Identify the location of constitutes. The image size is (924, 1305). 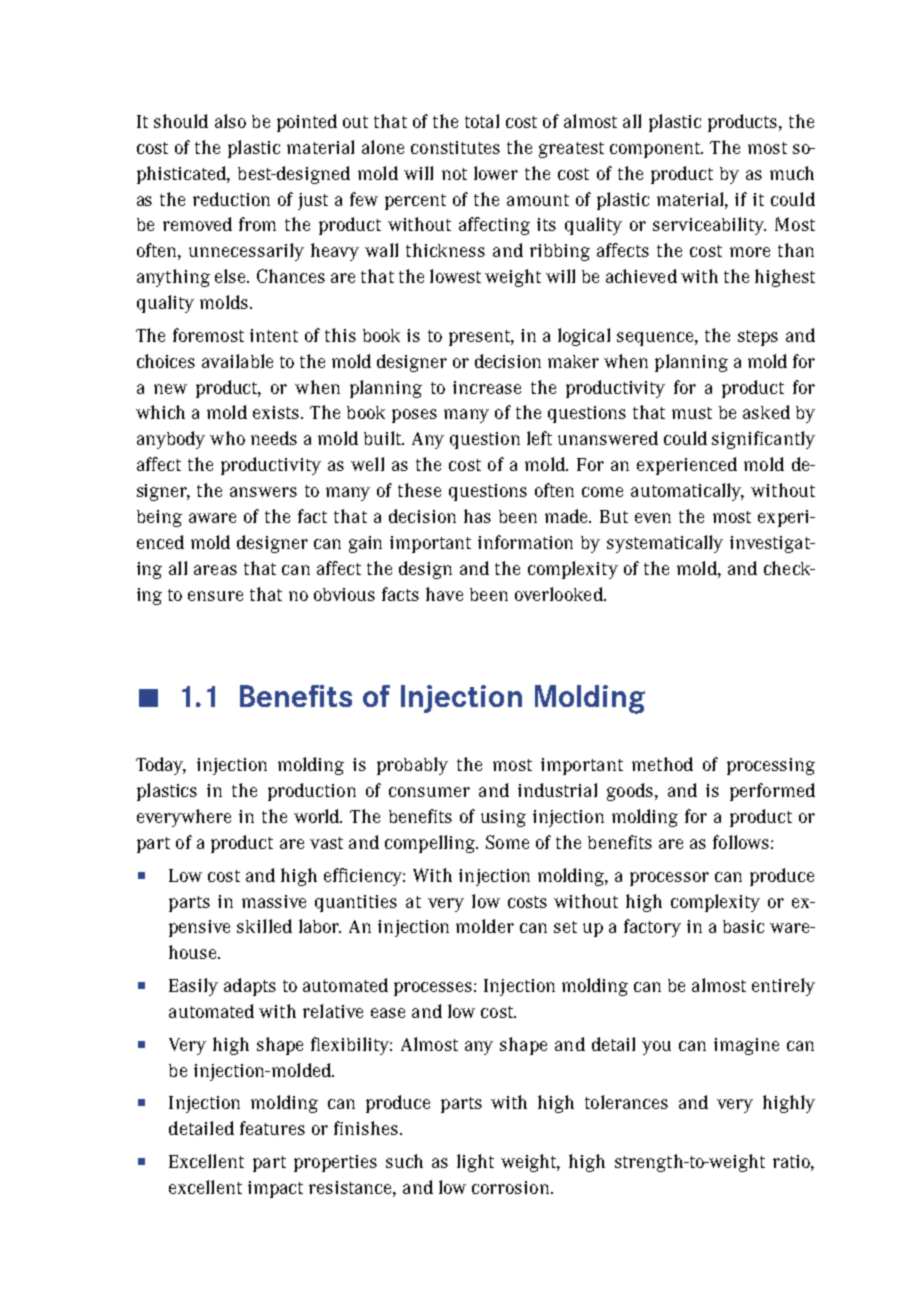
(455, 147).
